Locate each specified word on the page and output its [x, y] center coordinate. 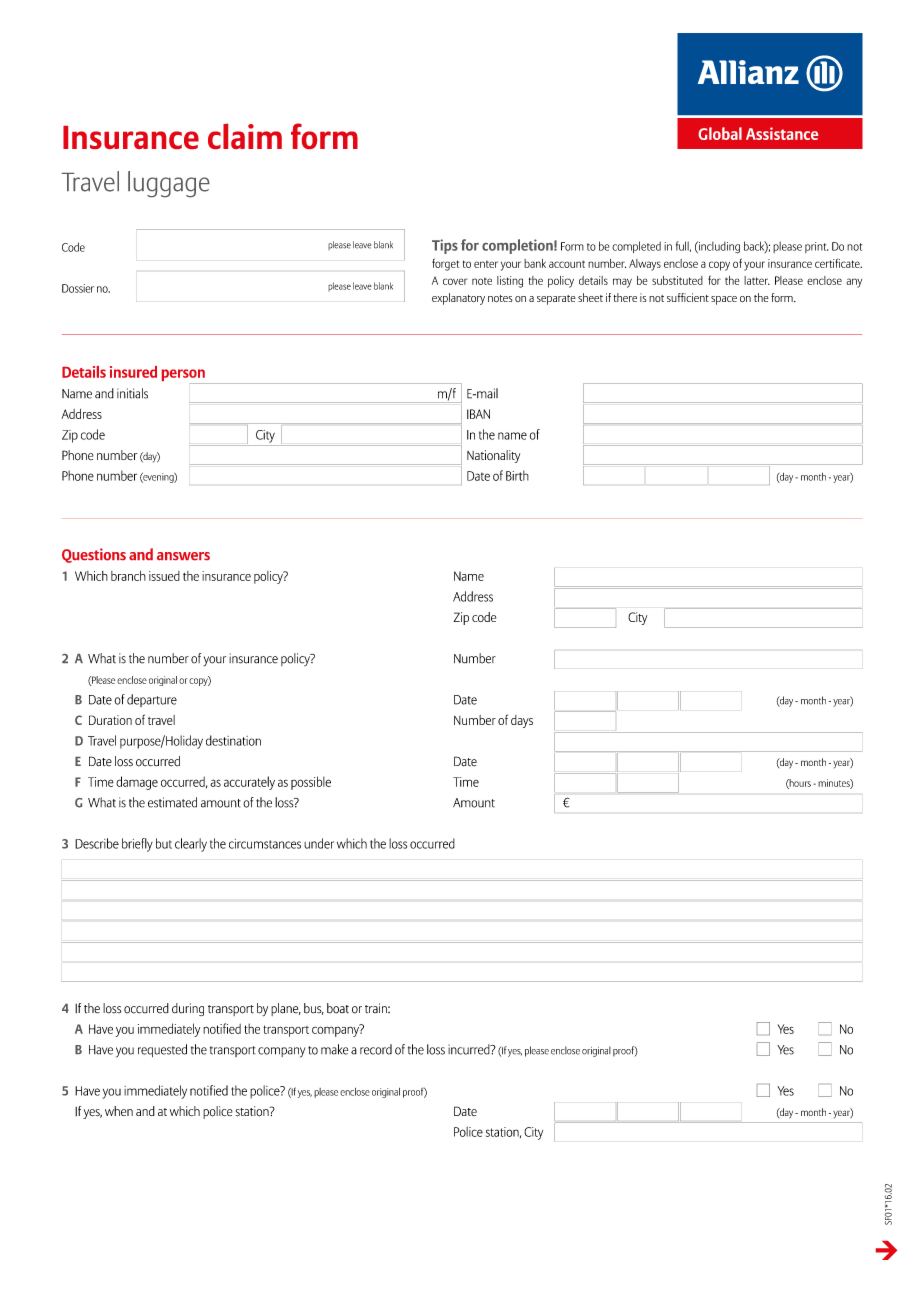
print [816, 247]
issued [164, 576]
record [376, 1049]
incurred [470, 1049]
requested [162, 1050]
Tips [445, 246]
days [522, 721]
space [724, 300]
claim [245, 136]
